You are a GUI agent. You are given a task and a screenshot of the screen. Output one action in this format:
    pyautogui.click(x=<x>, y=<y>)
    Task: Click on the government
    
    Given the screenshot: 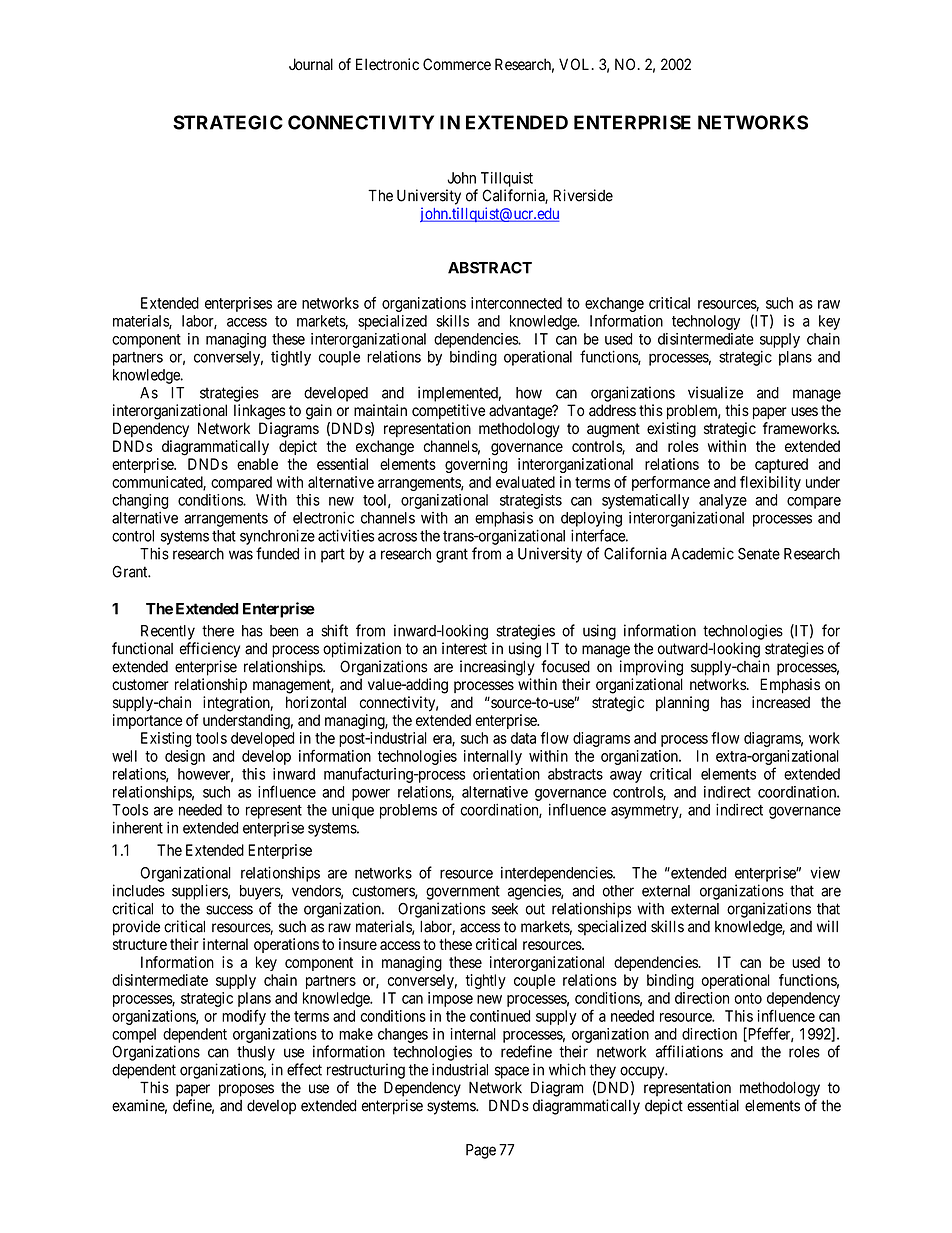 What is the action you would take?
    pyautogui.click(x=463, y=892)
